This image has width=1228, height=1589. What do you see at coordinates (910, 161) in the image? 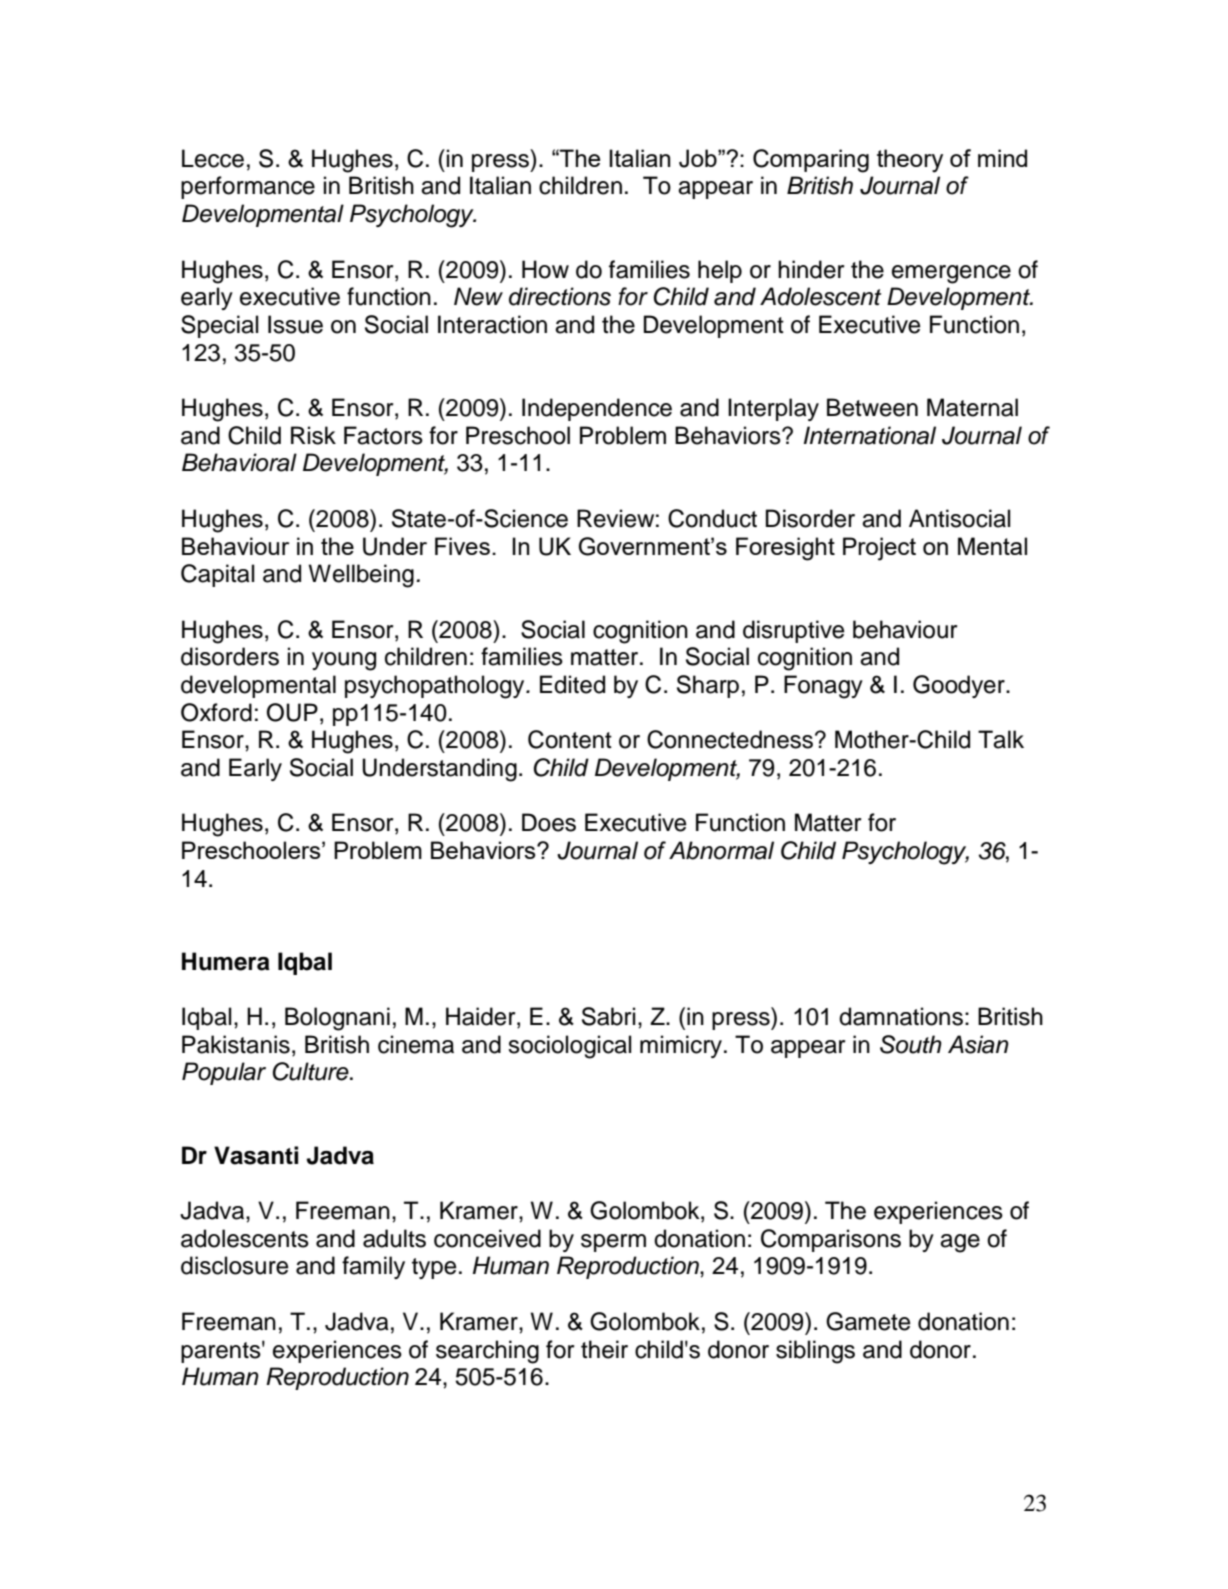
I see `theory` at bounding box center [910, 161].
